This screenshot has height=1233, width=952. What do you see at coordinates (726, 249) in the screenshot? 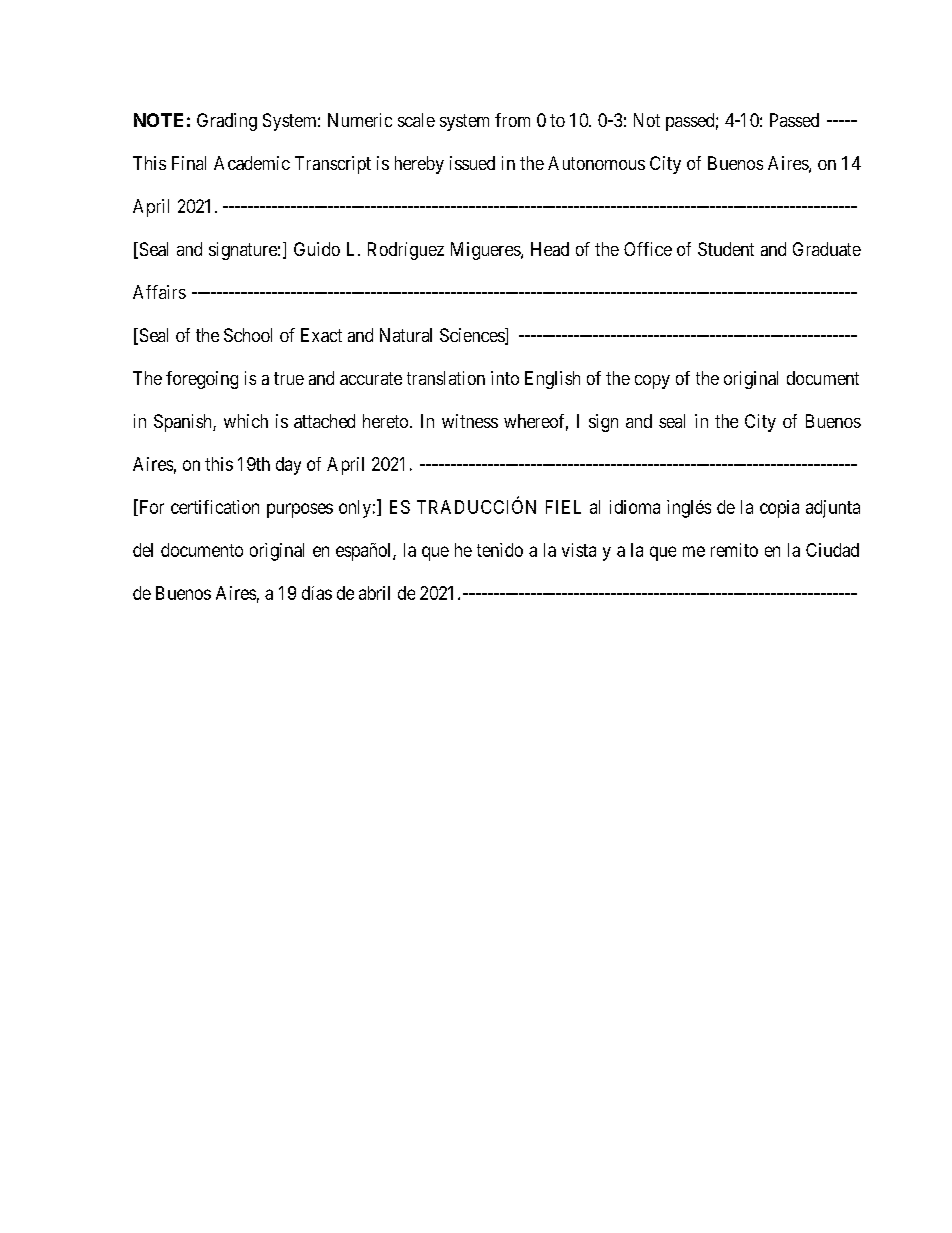
I see `Student` at bounding box center [726, 249].
